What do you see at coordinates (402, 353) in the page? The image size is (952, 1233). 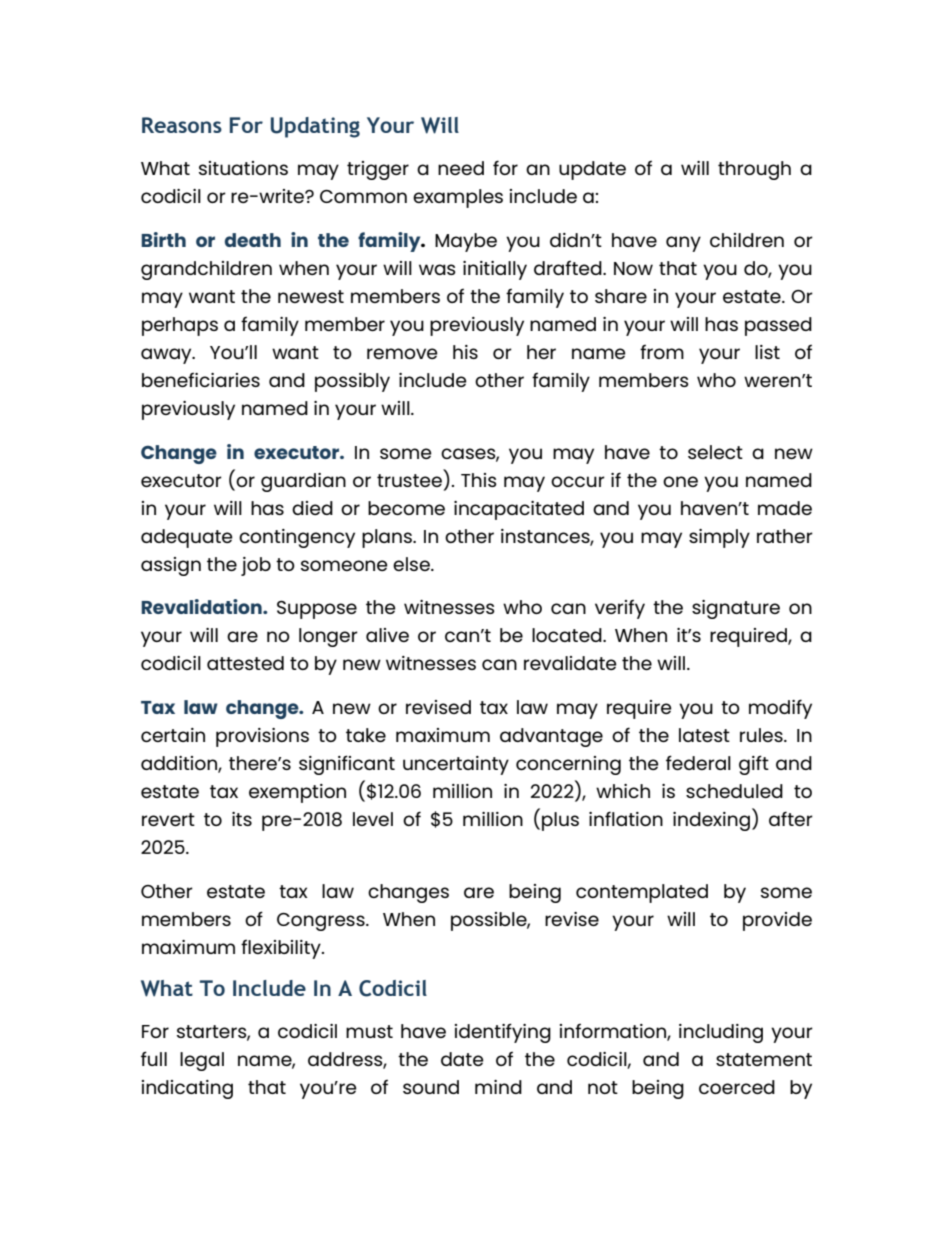 I see `remove` at bounding box center [402, 353].
